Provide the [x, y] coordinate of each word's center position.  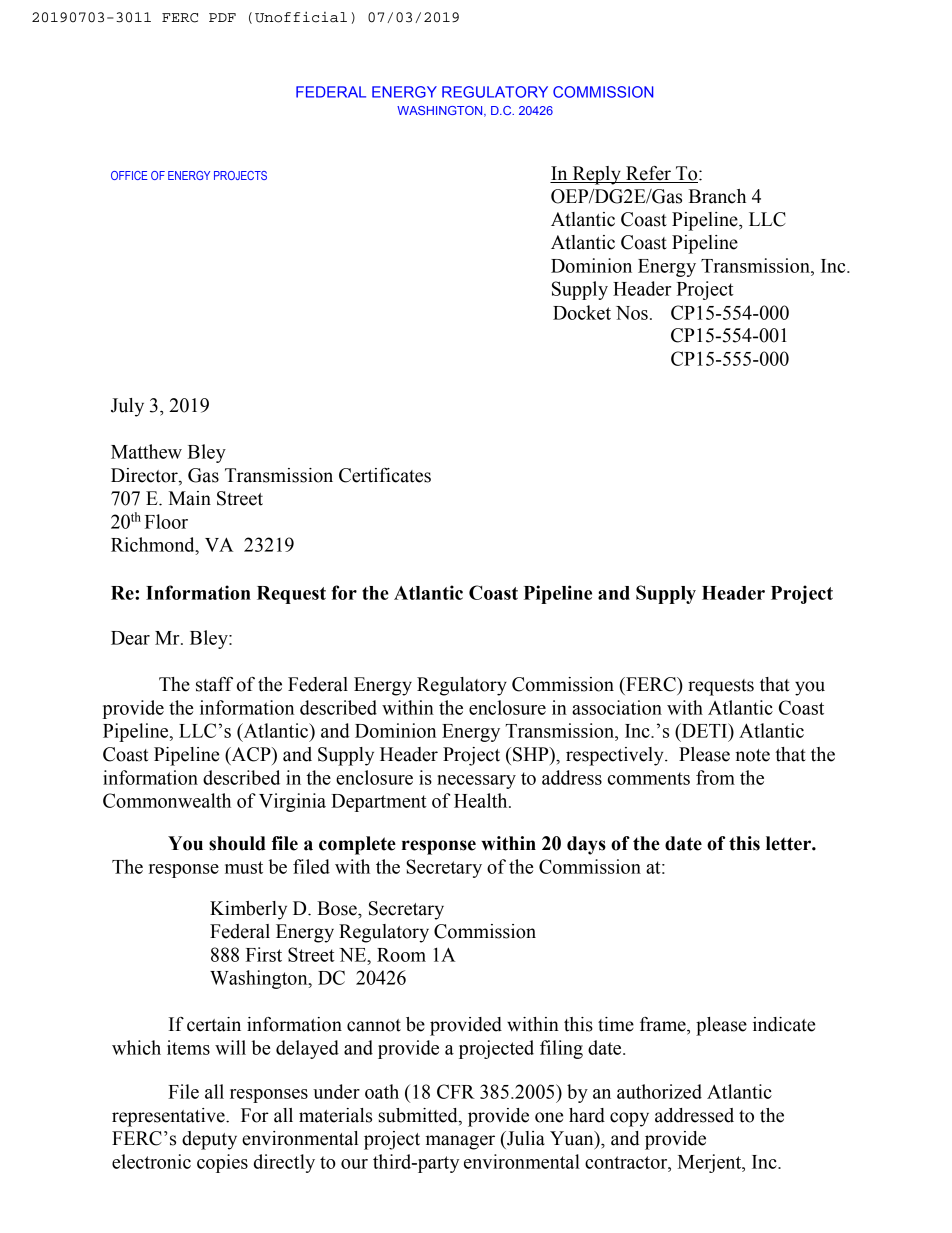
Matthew [146, 451]
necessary [476, 782]
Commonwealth [167, 800]
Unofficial [301, 17]
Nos [632, 313]
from [715, 777]
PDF [222, 17]
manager [460, 1142]
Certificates [385, 475]
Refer [648, 174]
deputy [209, 1140]
